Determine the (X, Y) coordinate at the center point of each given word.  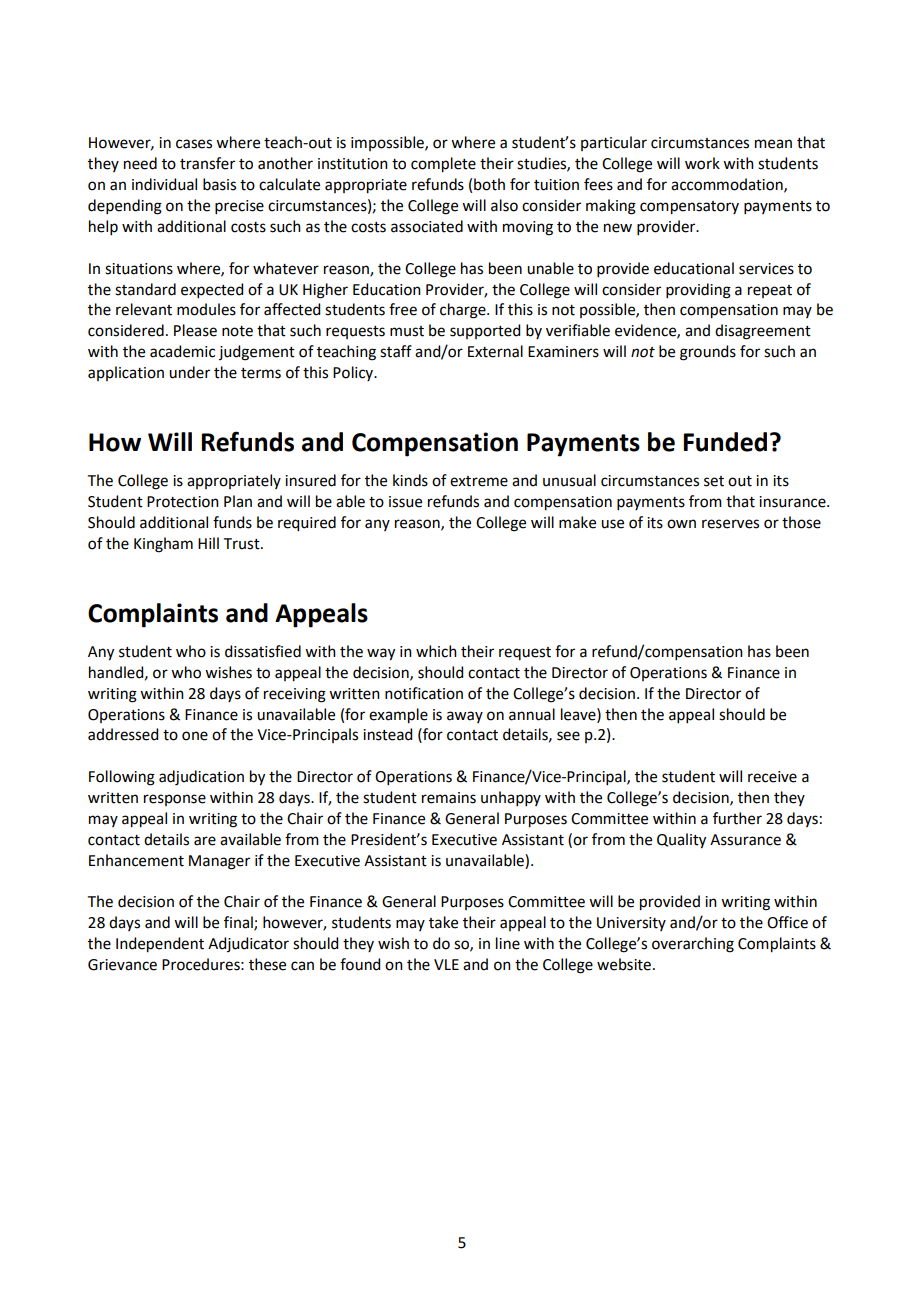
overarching (693, 945)
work (702, 163)
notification (424, 693)
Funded (725, 442)
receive (772, 777)
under (189, 372)
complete (443, 165)
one (195, 736)
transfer (207, 163)
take (443, 922)
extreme (479, 481)
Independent (160, 945)
